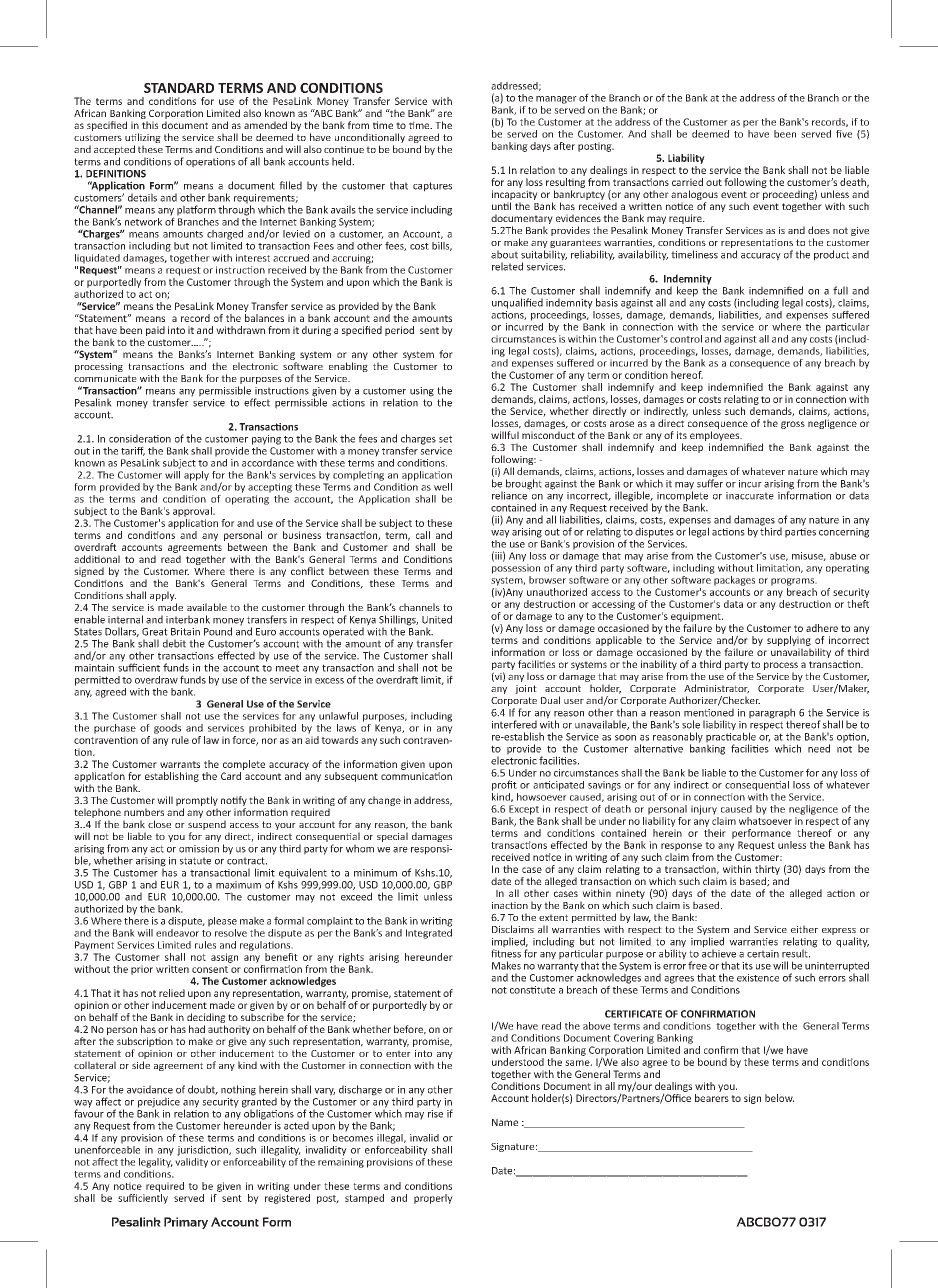 The height and width of the image is (1288, 938). Describe the element at coordinates (789, 641) in the image. I see `supplying` at that location.
